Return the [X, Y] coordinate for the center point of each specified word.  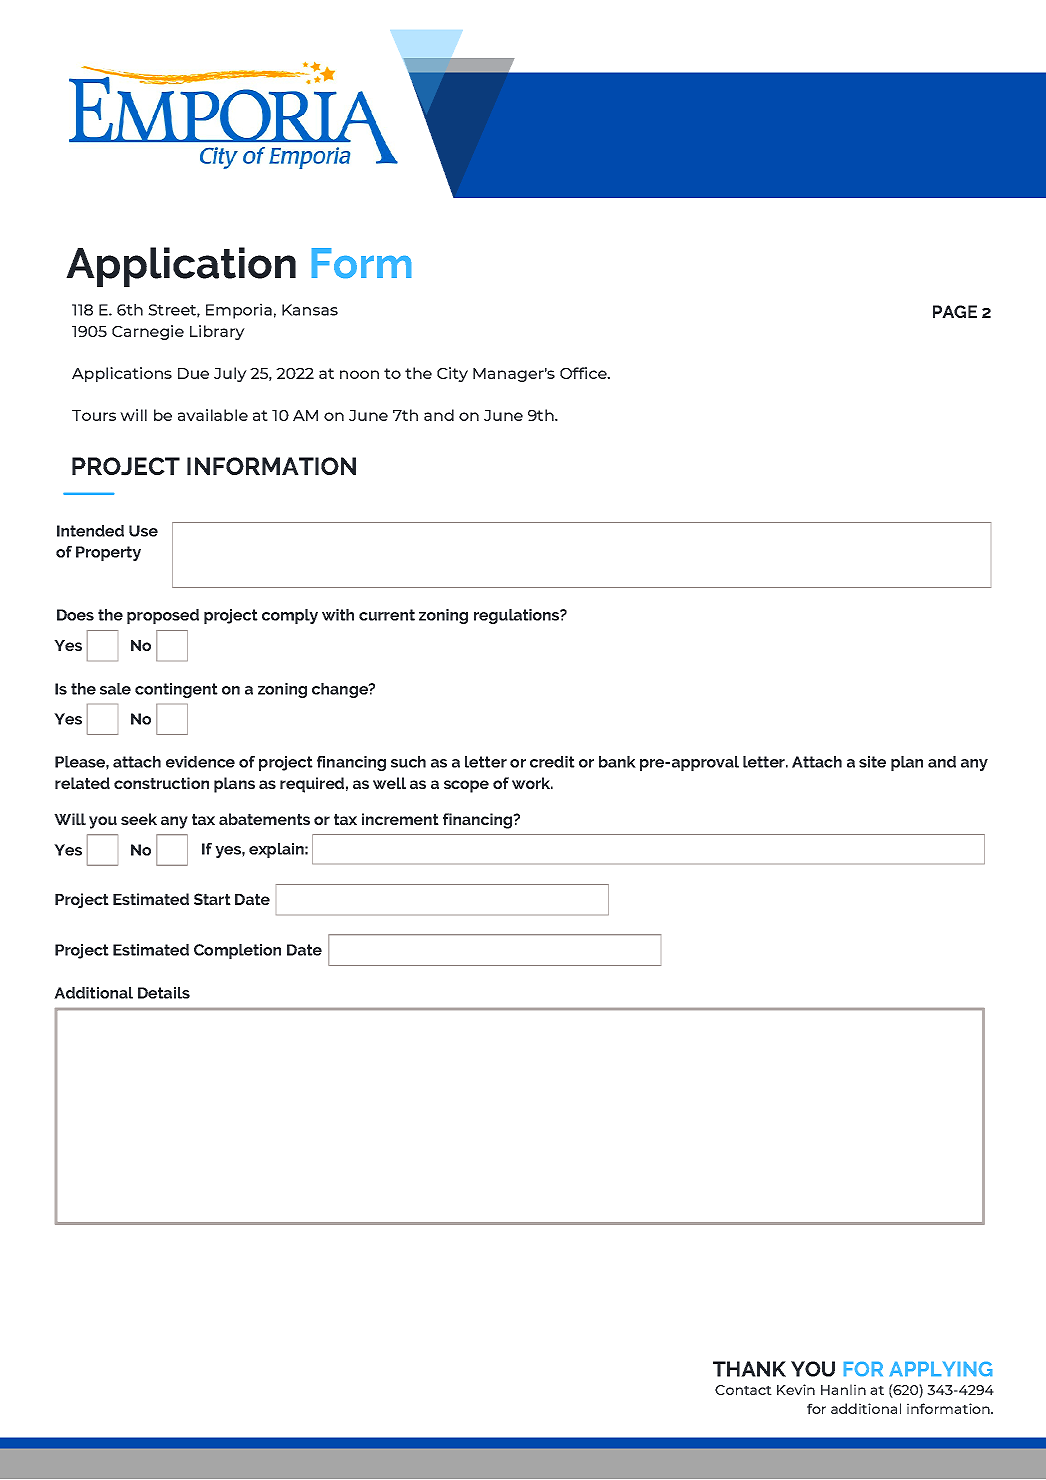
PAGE [955, 311]
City [452, 374]
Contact [743, 1390]
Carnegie [148, 332]
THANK [749, 1369]
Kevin [796, 1389]
